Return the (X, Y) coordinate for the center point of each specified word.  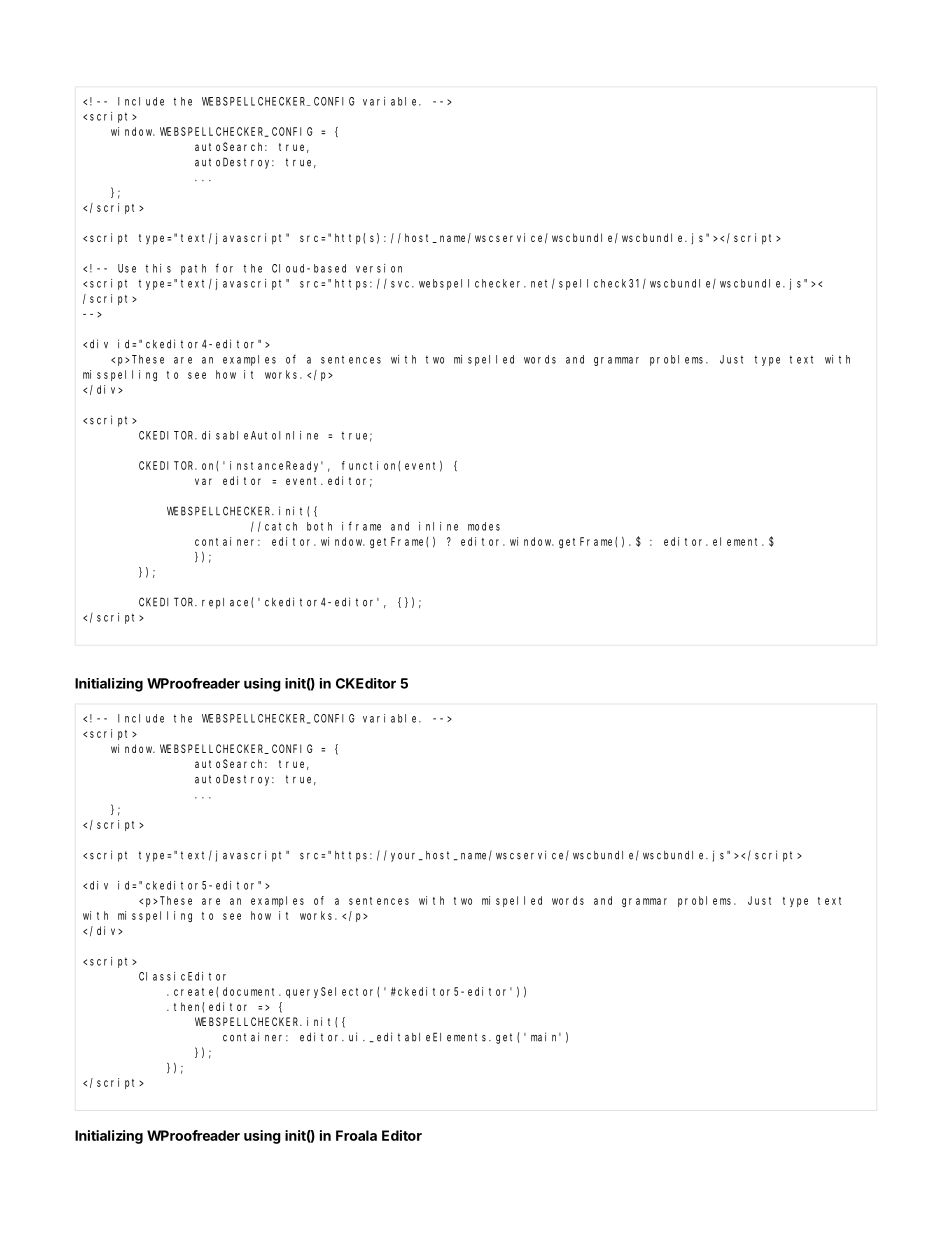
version (379, 268)
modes (484, 526)
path (193, 269)
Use (127, 268)
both (319, 526)
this (158, 268)
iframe (361, 526)
